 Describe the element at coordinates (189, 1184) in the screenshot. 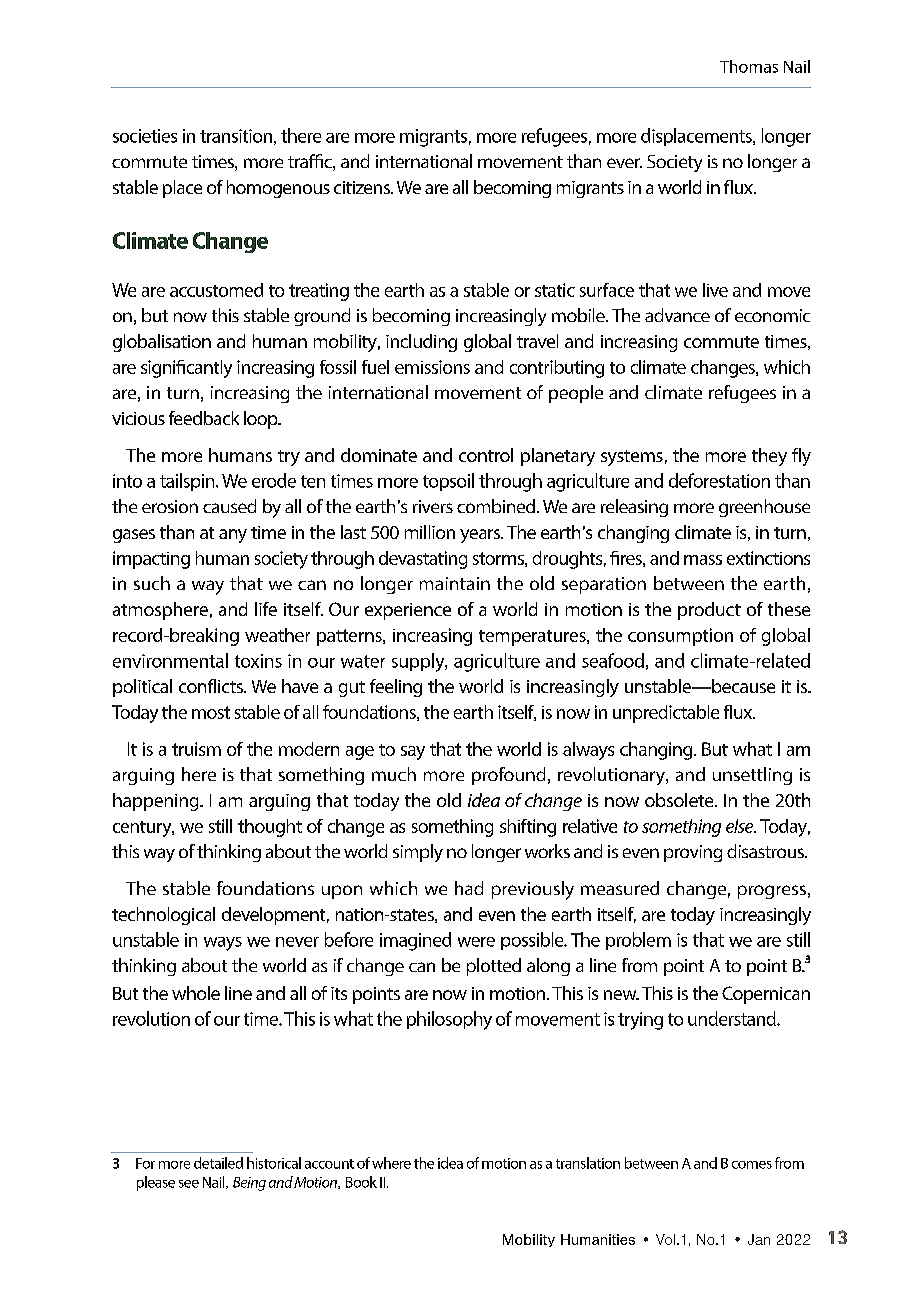

I see `see` at that location.
